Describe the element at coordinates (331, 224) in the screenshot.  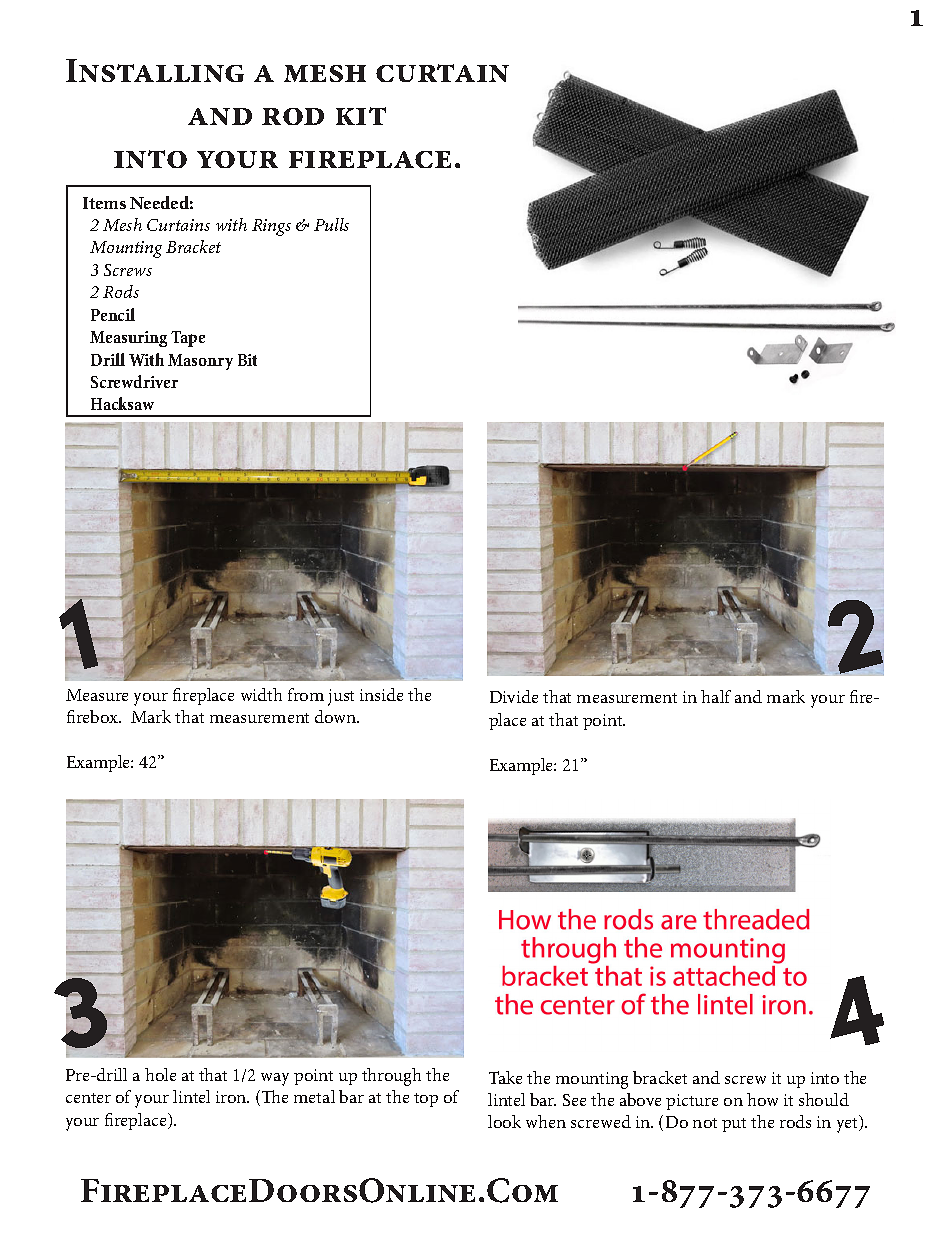
I see `Pulls` at that location.
